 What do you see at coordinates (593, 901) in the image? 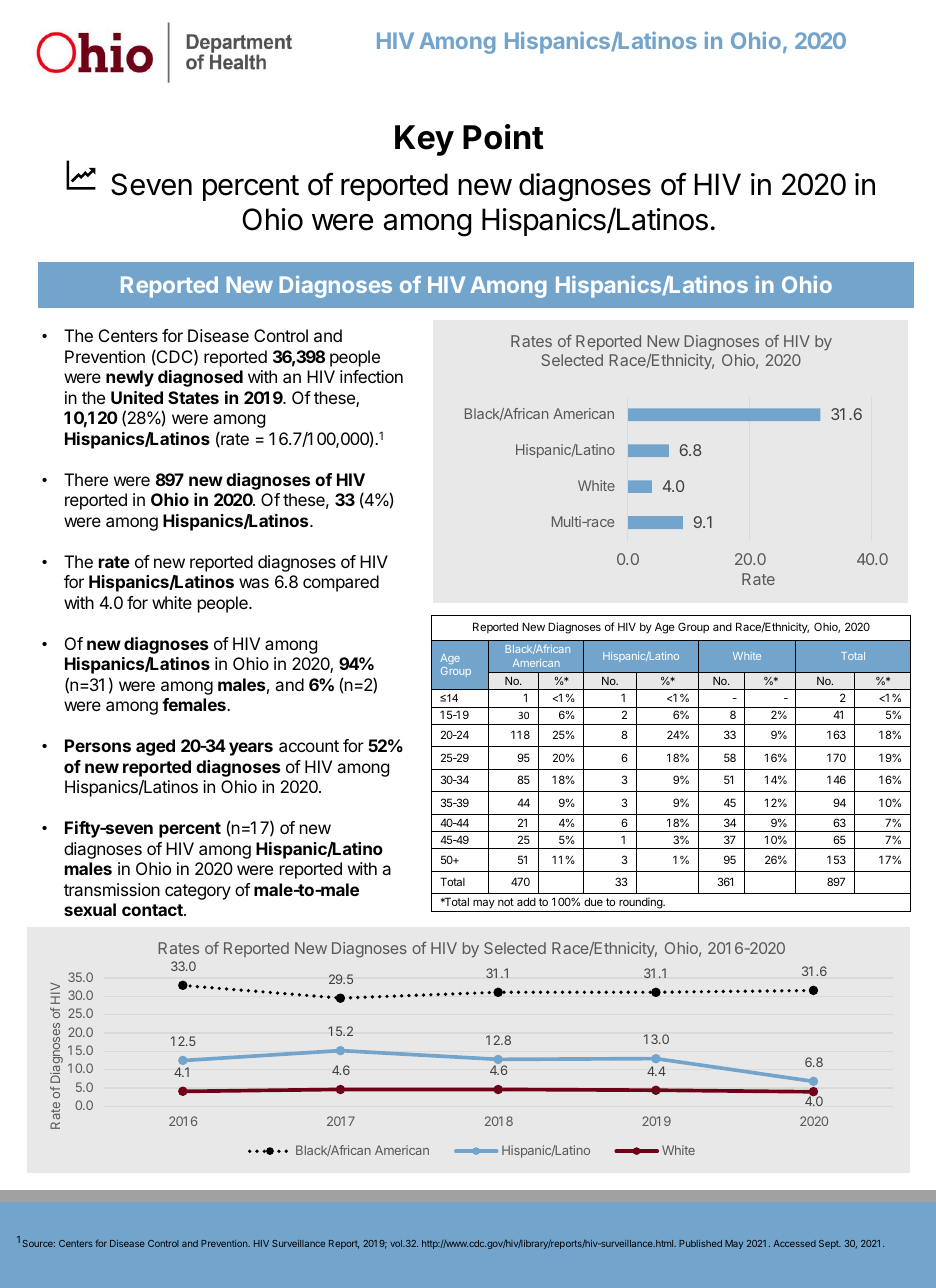
I see `due` at bounding box center [593, 901].
